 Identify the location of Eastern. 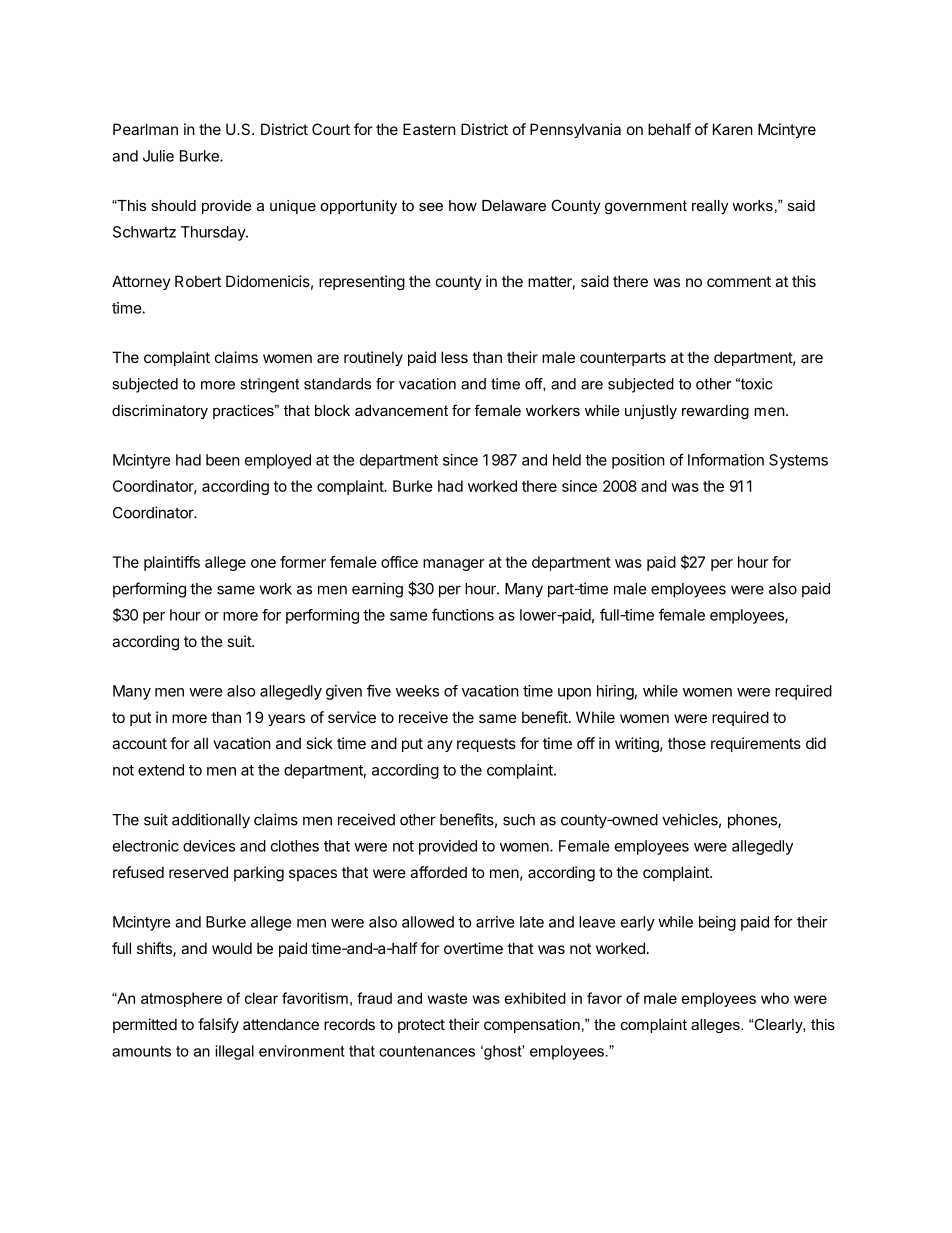
(429, 129).
